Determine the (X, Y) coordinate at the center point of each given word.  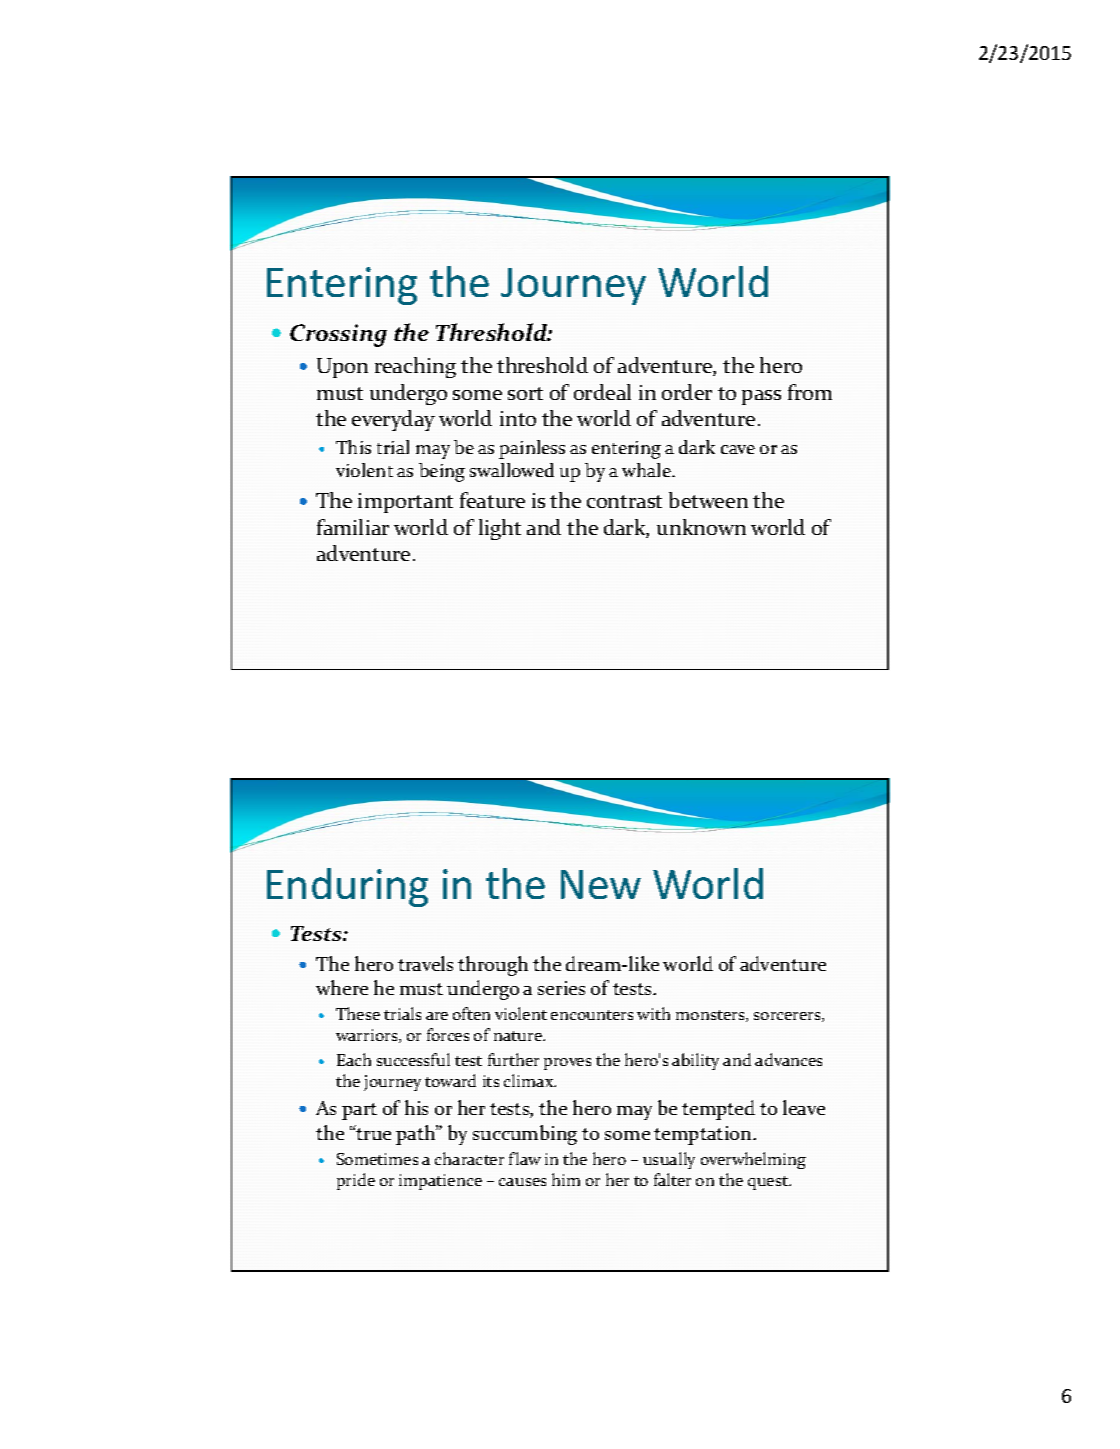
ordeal (602, 392)
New (601, 884)
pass (761, 397)
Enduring (347, 887)
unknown (701, 527)
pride (356, 1181)
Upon (342, 368)
